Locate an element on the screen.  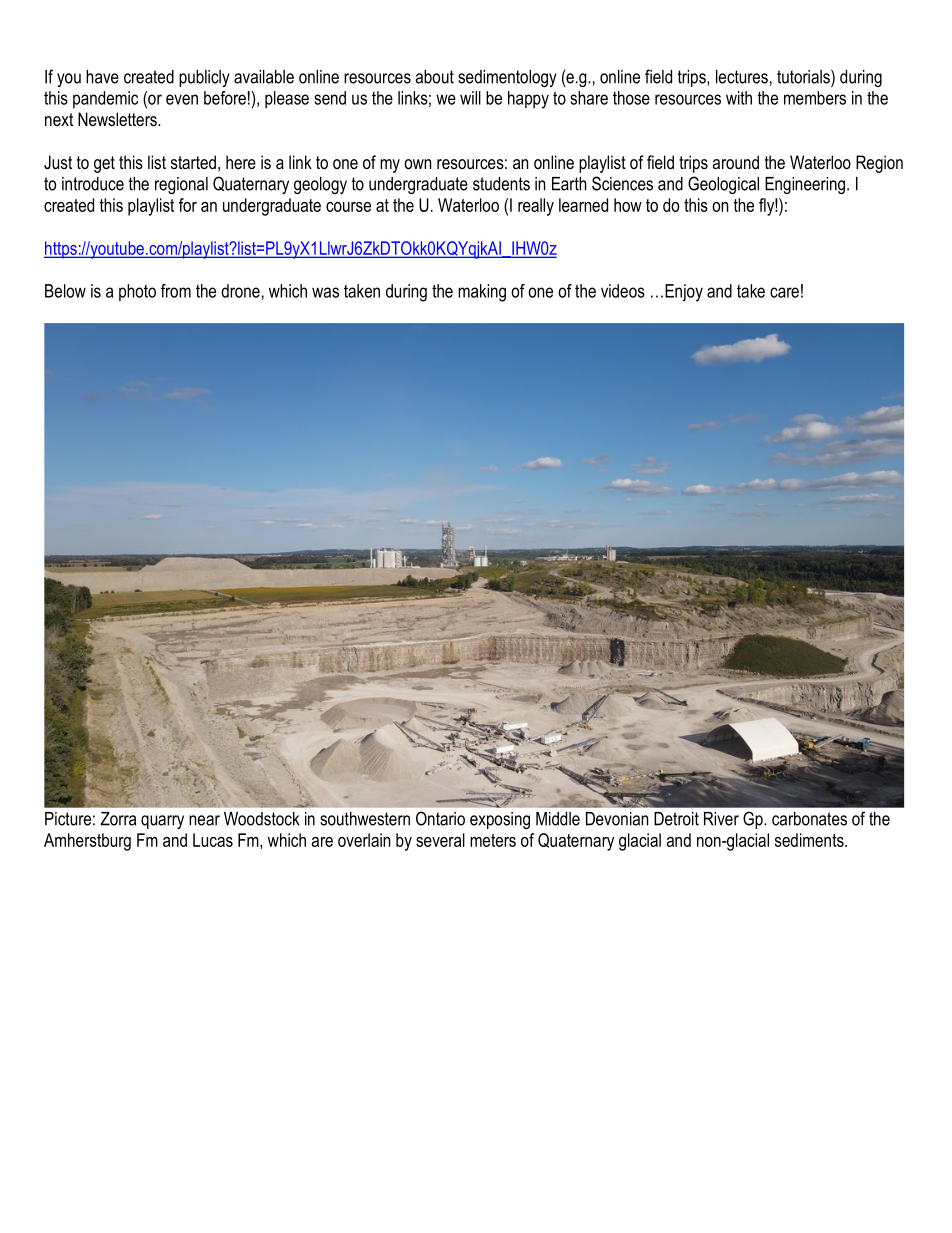
will is located at coordinates (470, 98).
